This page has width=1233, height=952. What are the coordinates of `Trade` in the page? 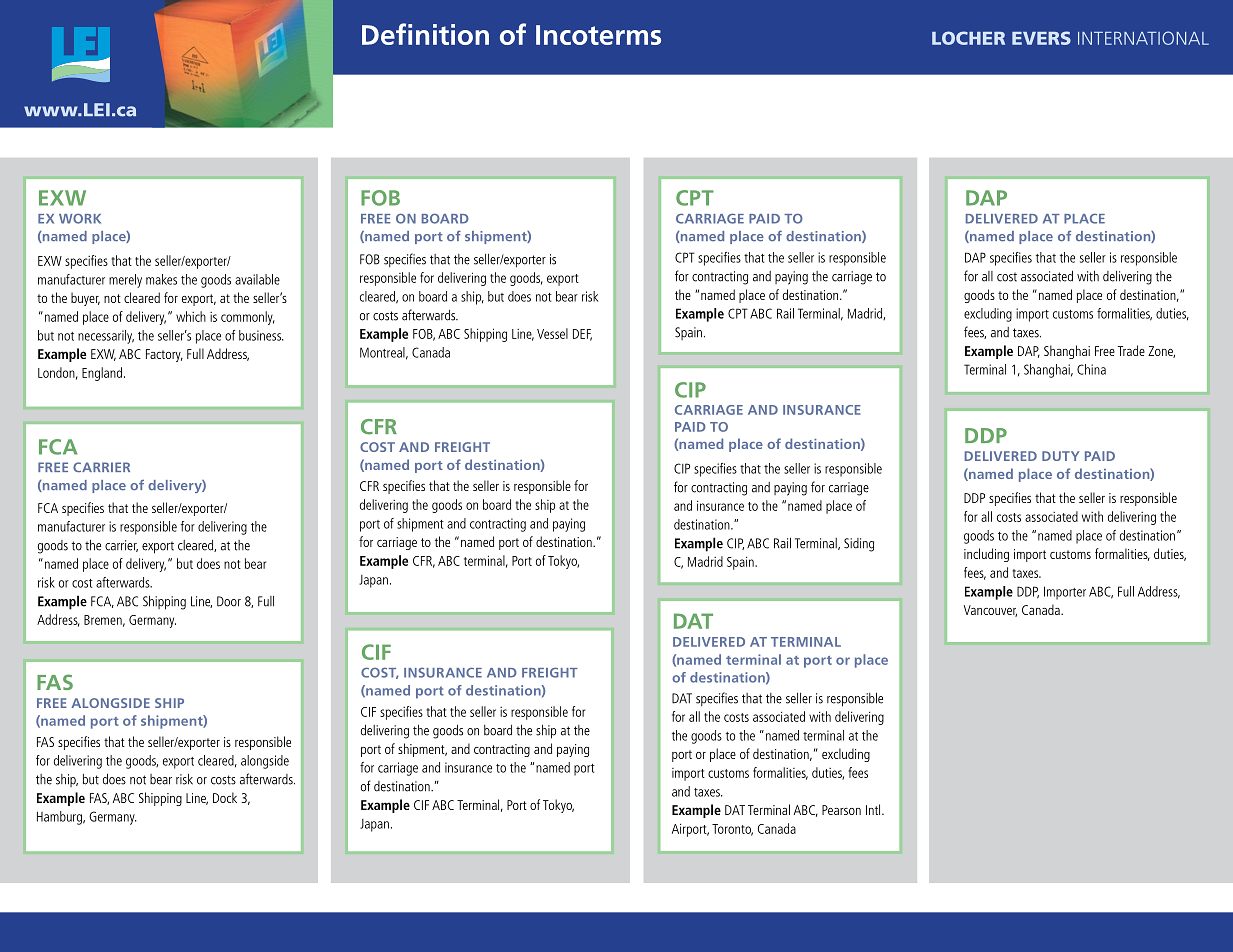 It's located at (1131, 350).
